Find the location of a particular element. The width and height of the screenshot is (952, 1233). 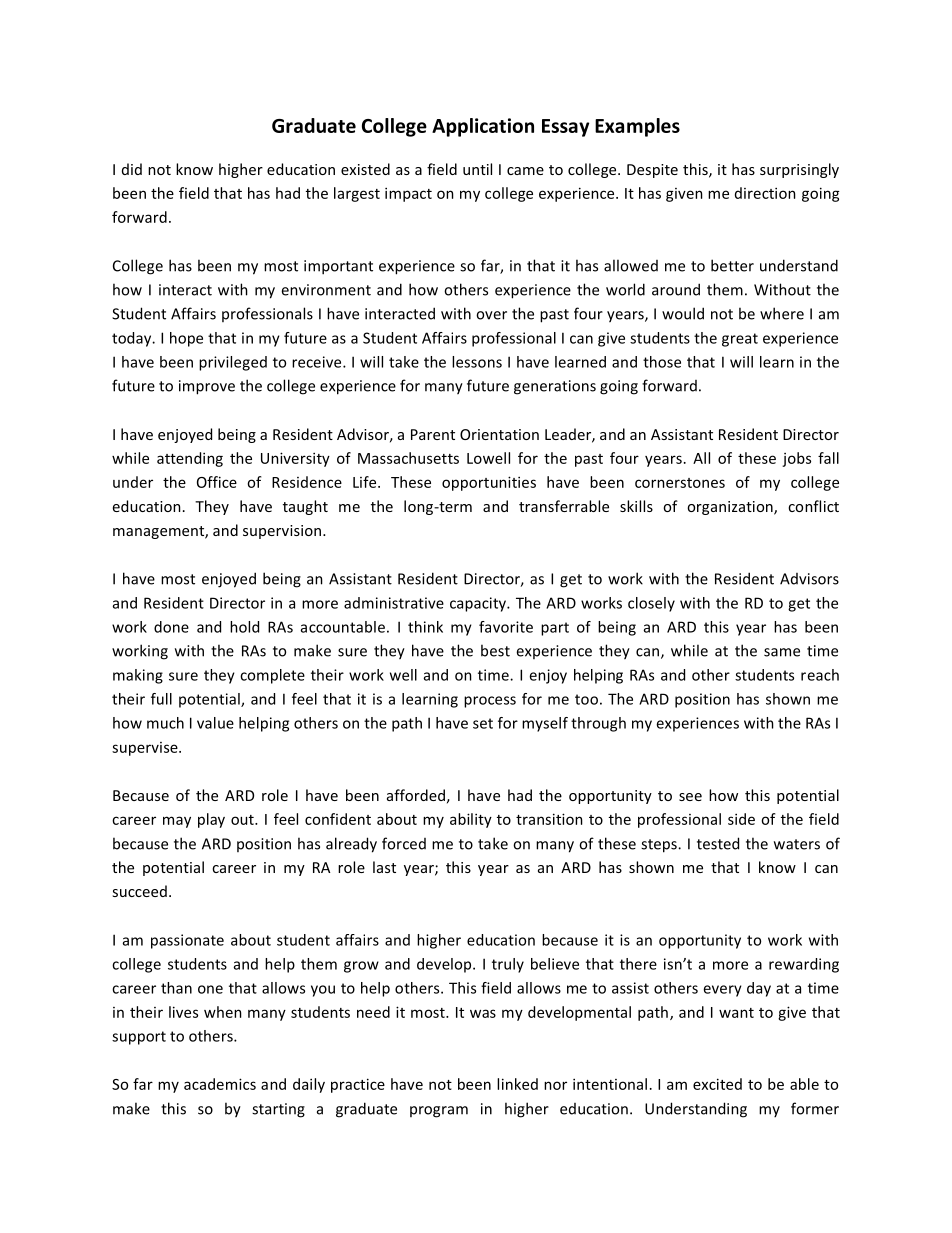

direction is located at coordinates (765, 193).
